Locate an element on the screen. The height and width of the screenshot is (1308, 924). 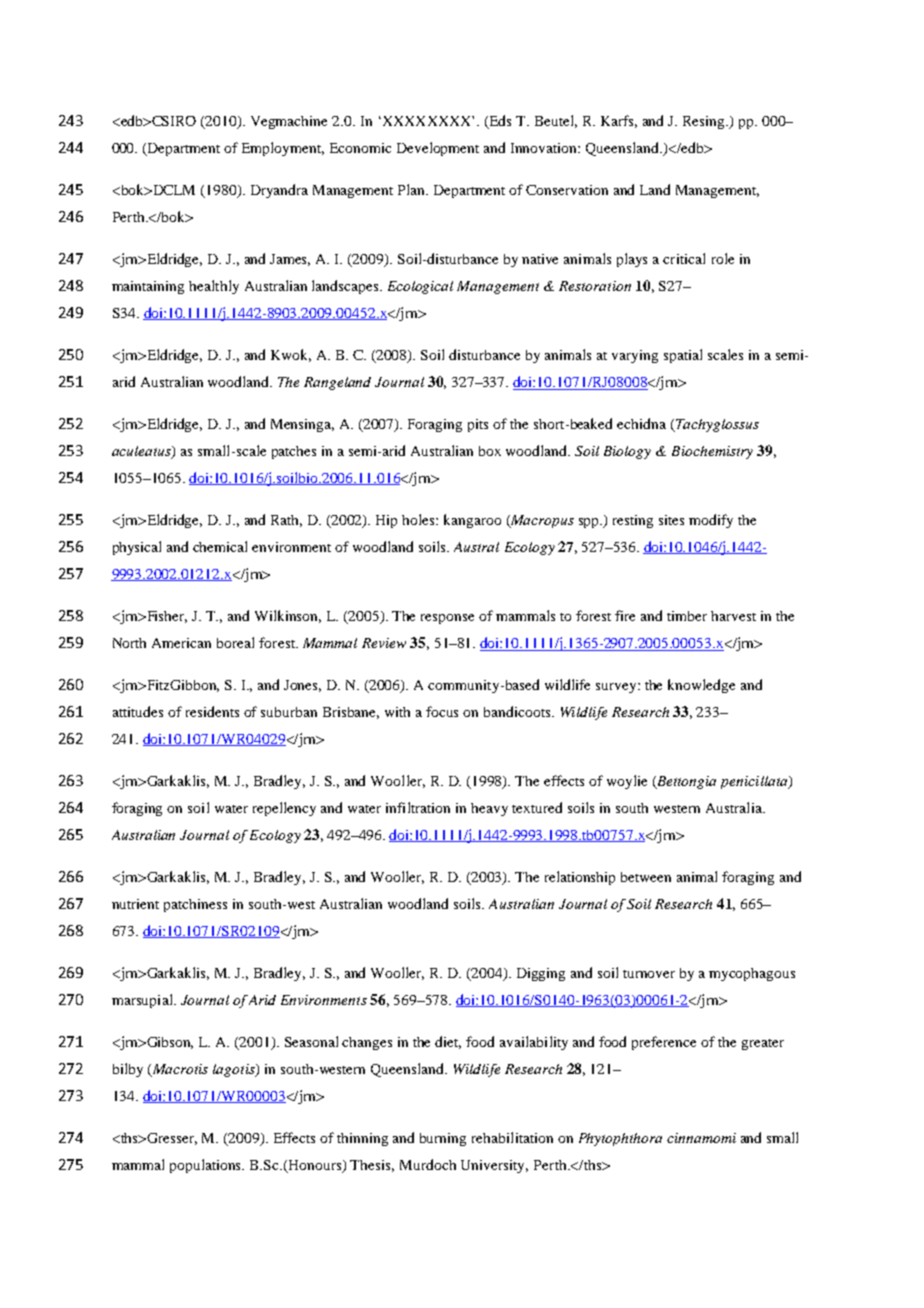
focus is located at coordinates (442, 711).
